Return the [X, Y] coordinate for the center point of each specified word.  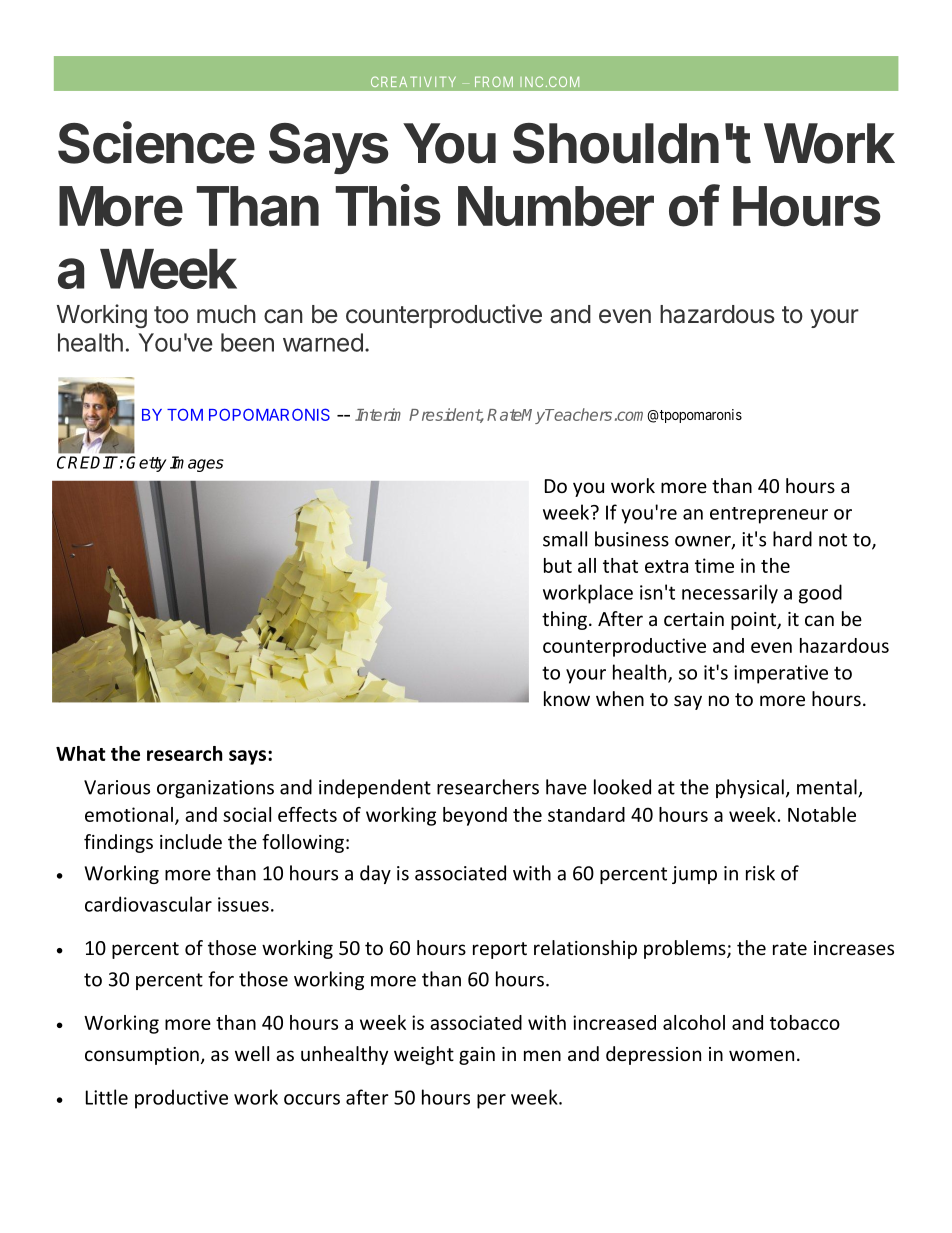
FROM [494, 81]
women [761, 1055]
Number [556, 206]
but [558, 565]
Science [156, 142]
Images [197, 464]
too [171, 315]
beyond [475, 816]
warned [323, 342]
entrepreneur [769, 515]
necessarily [730, 594]
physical [750, 788]
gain [477, 1056]
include [191, 841]
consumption [142, 1056]
